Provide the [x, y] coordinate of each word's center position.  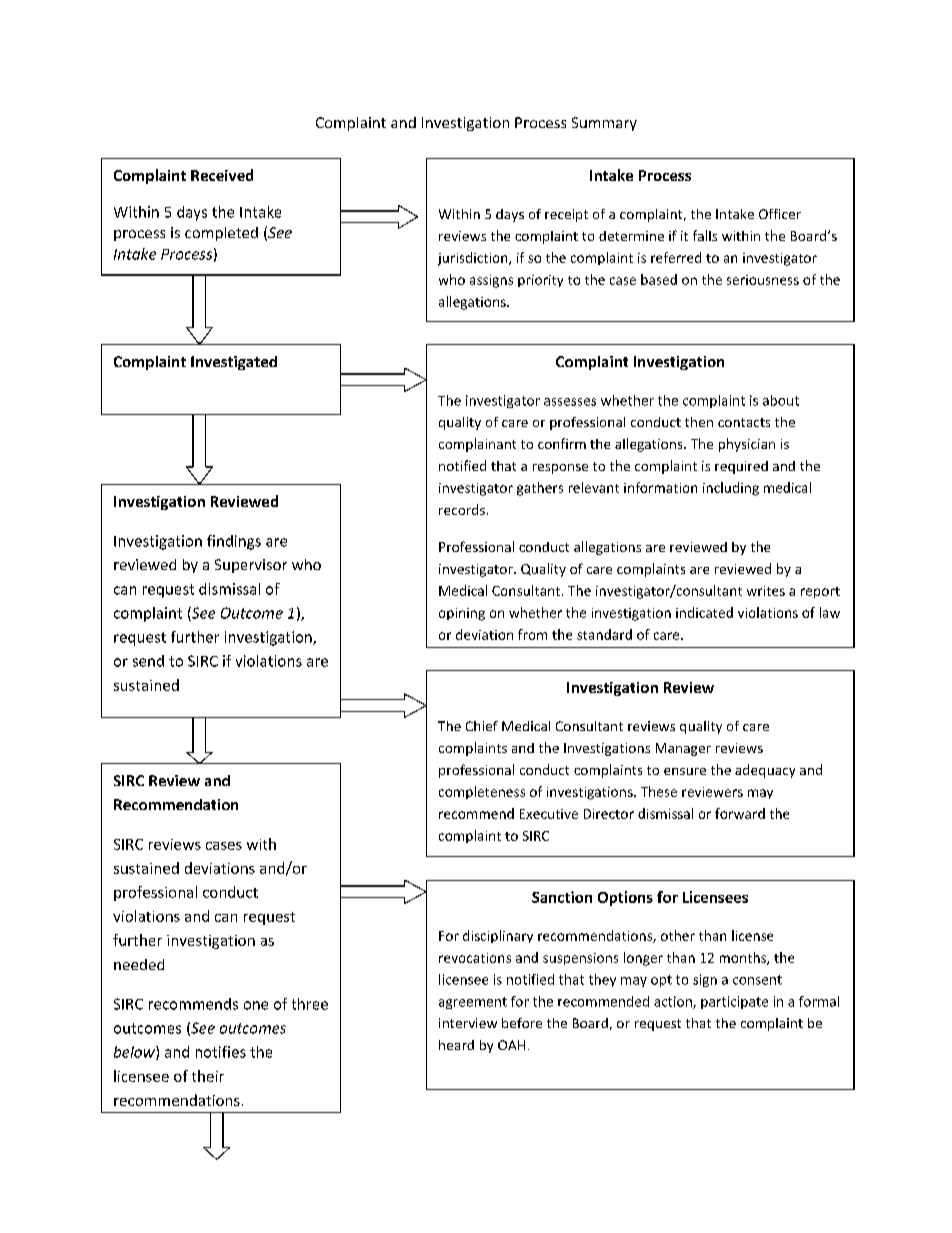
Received [222, 175]
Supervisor [251, 566]
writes [766, 591]
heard [456, 1045]
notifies [221, 1052]
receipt [566, 215]
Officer [780, 214]
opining [462, 614]
